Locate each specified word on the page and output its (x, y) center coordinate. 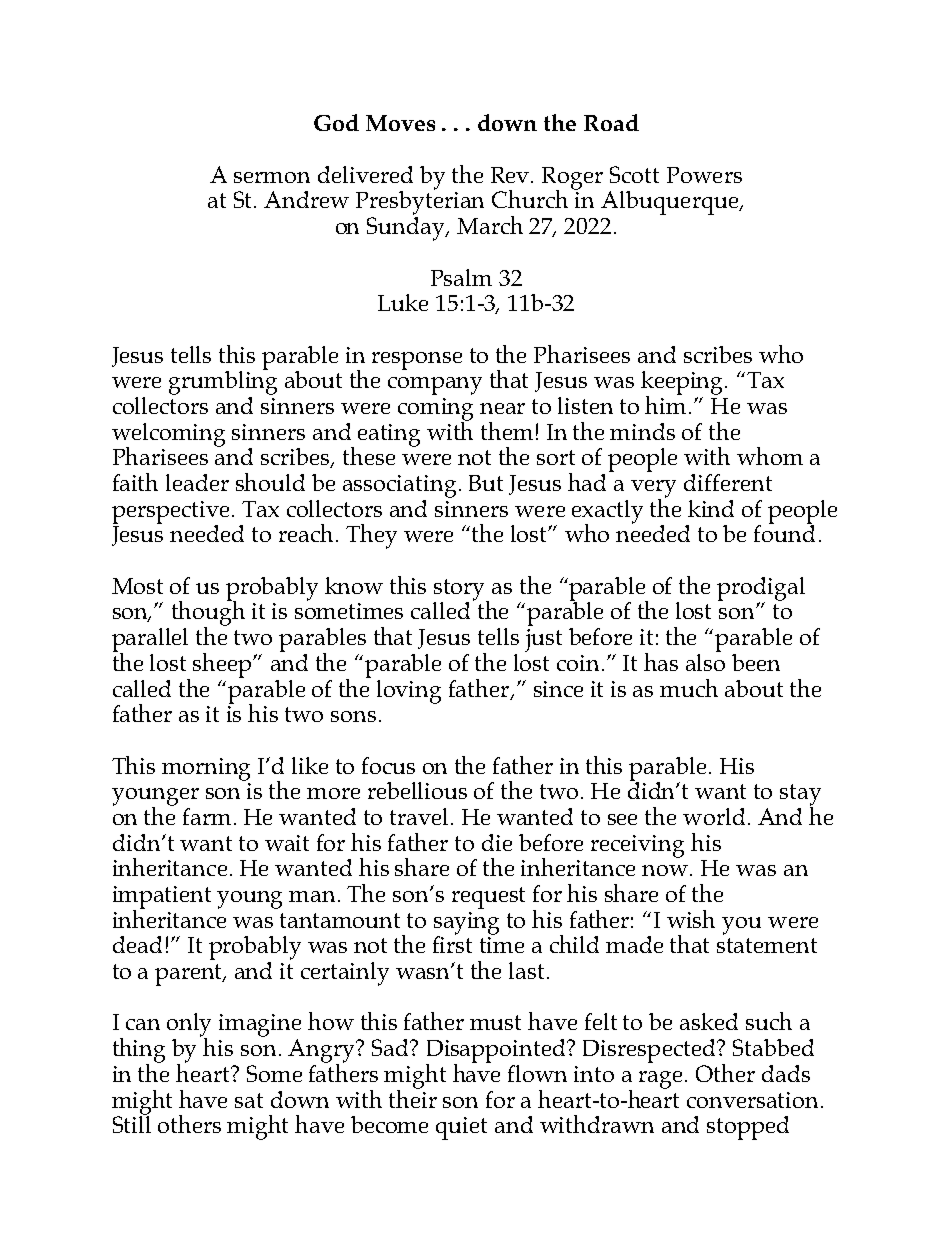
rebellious (417, 790)
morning (206, 769)
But (486, 483)
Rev (511, 175)
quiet (461, 1128)
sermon (272, 177)
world (714, 816)
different (728, 482)
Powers (704, 175)
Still (132, 1123)
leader (197, 482)
